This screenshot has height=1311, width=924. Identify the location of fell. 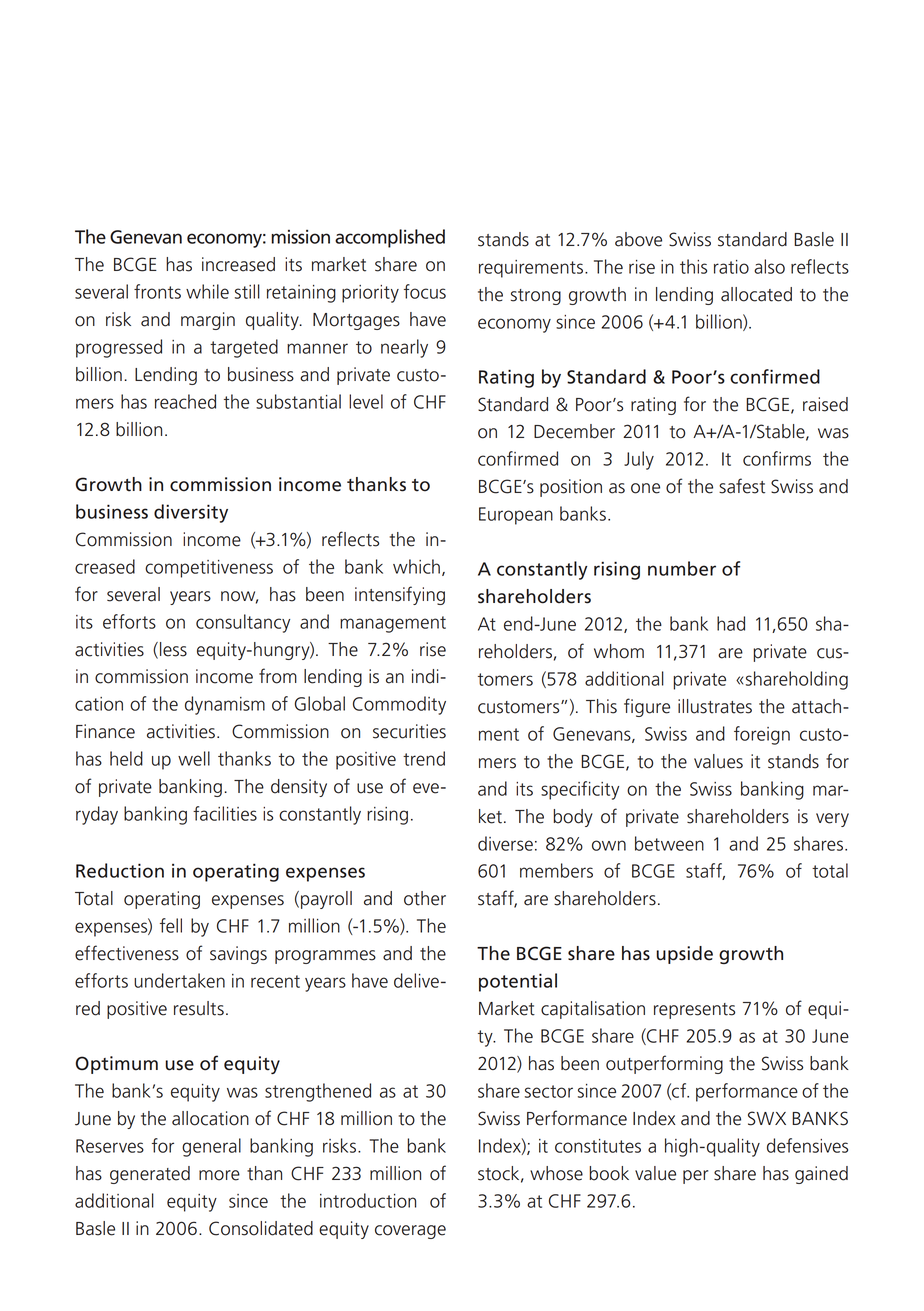
(171, 925).
